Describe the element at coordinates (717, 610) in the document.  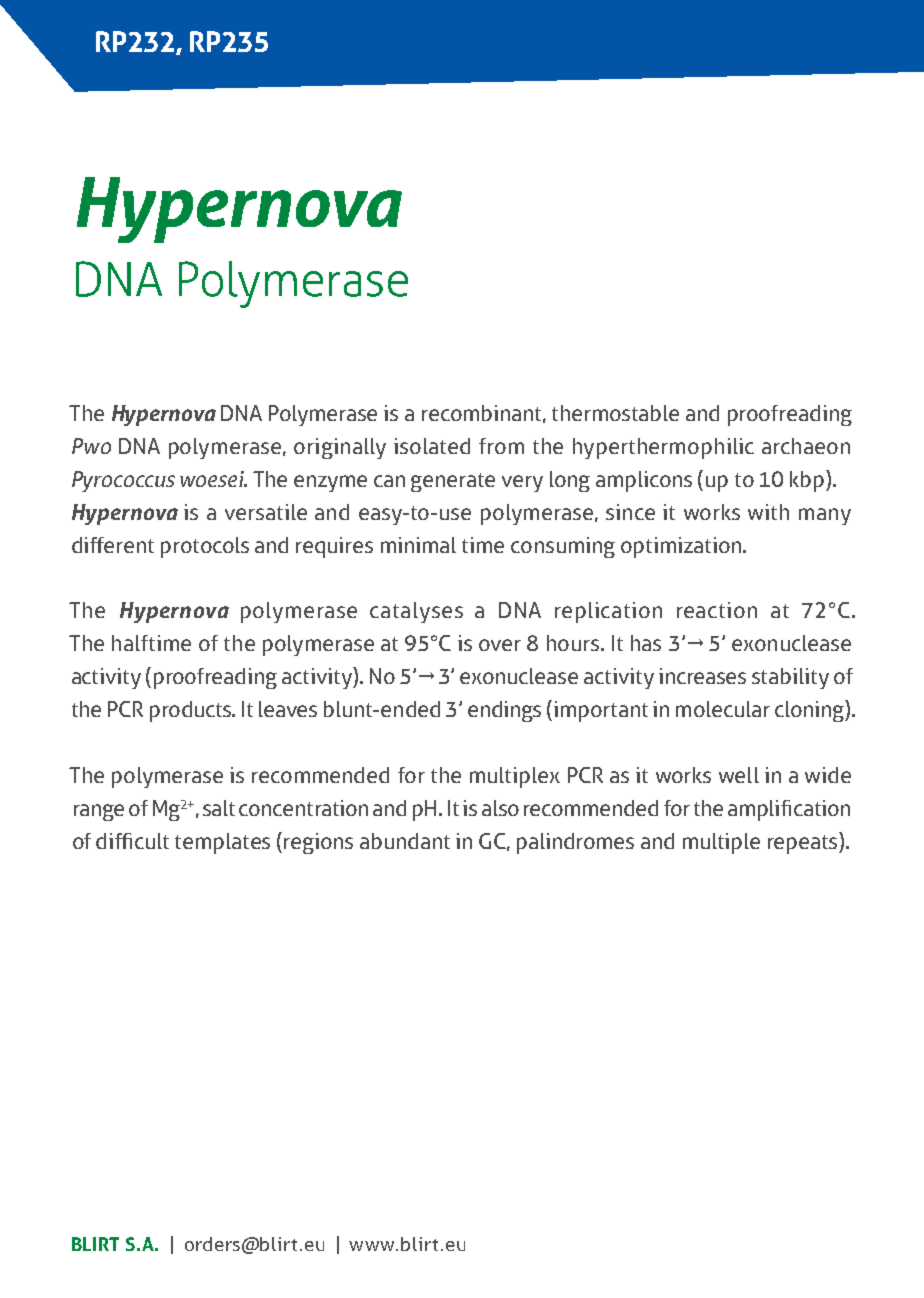
I see `reaction` at that location.
